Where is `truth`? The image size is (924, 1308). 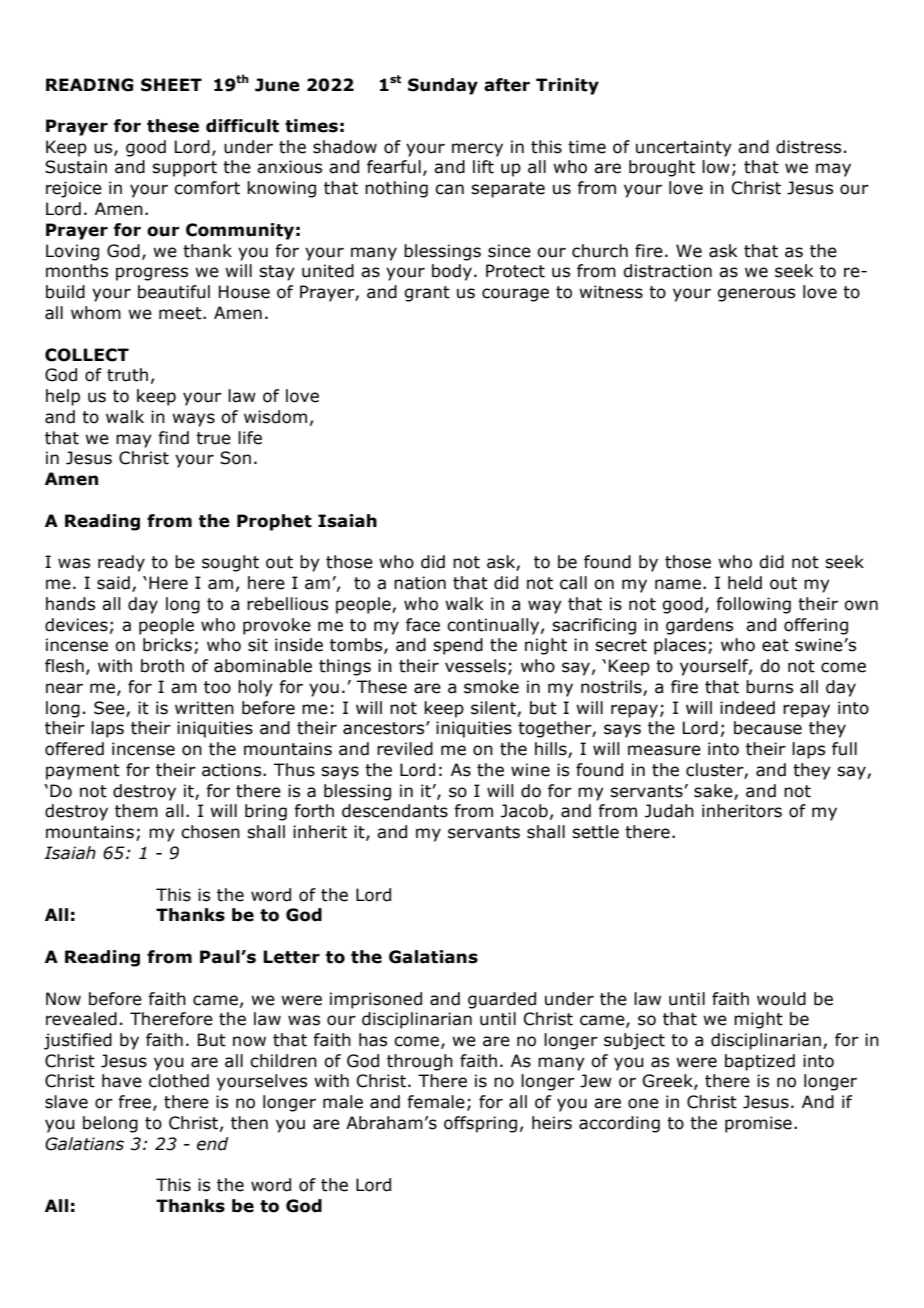
truth is located at coordinates (127, 375).
